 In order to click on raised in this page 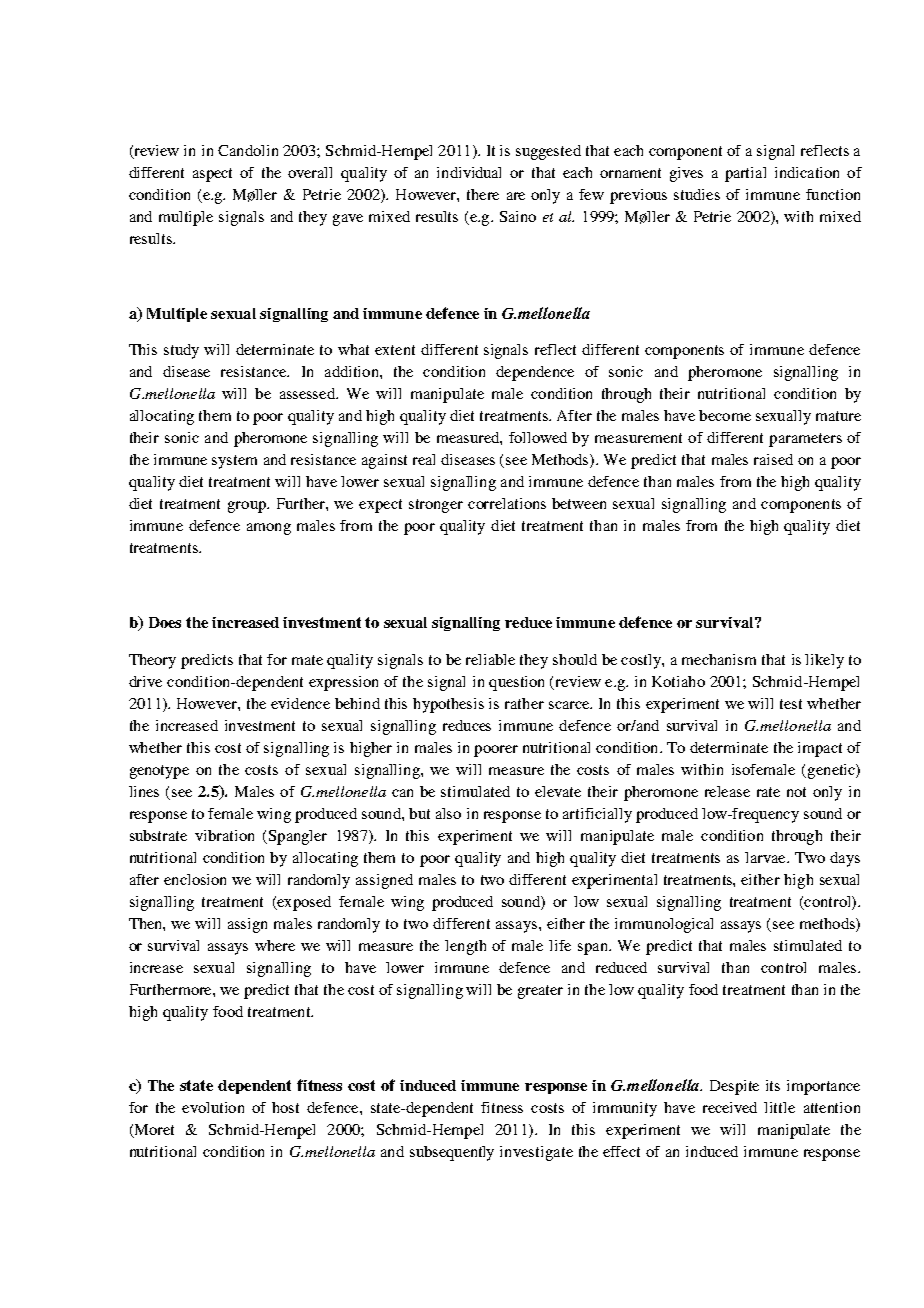, I will do `click(773, 459)`.
